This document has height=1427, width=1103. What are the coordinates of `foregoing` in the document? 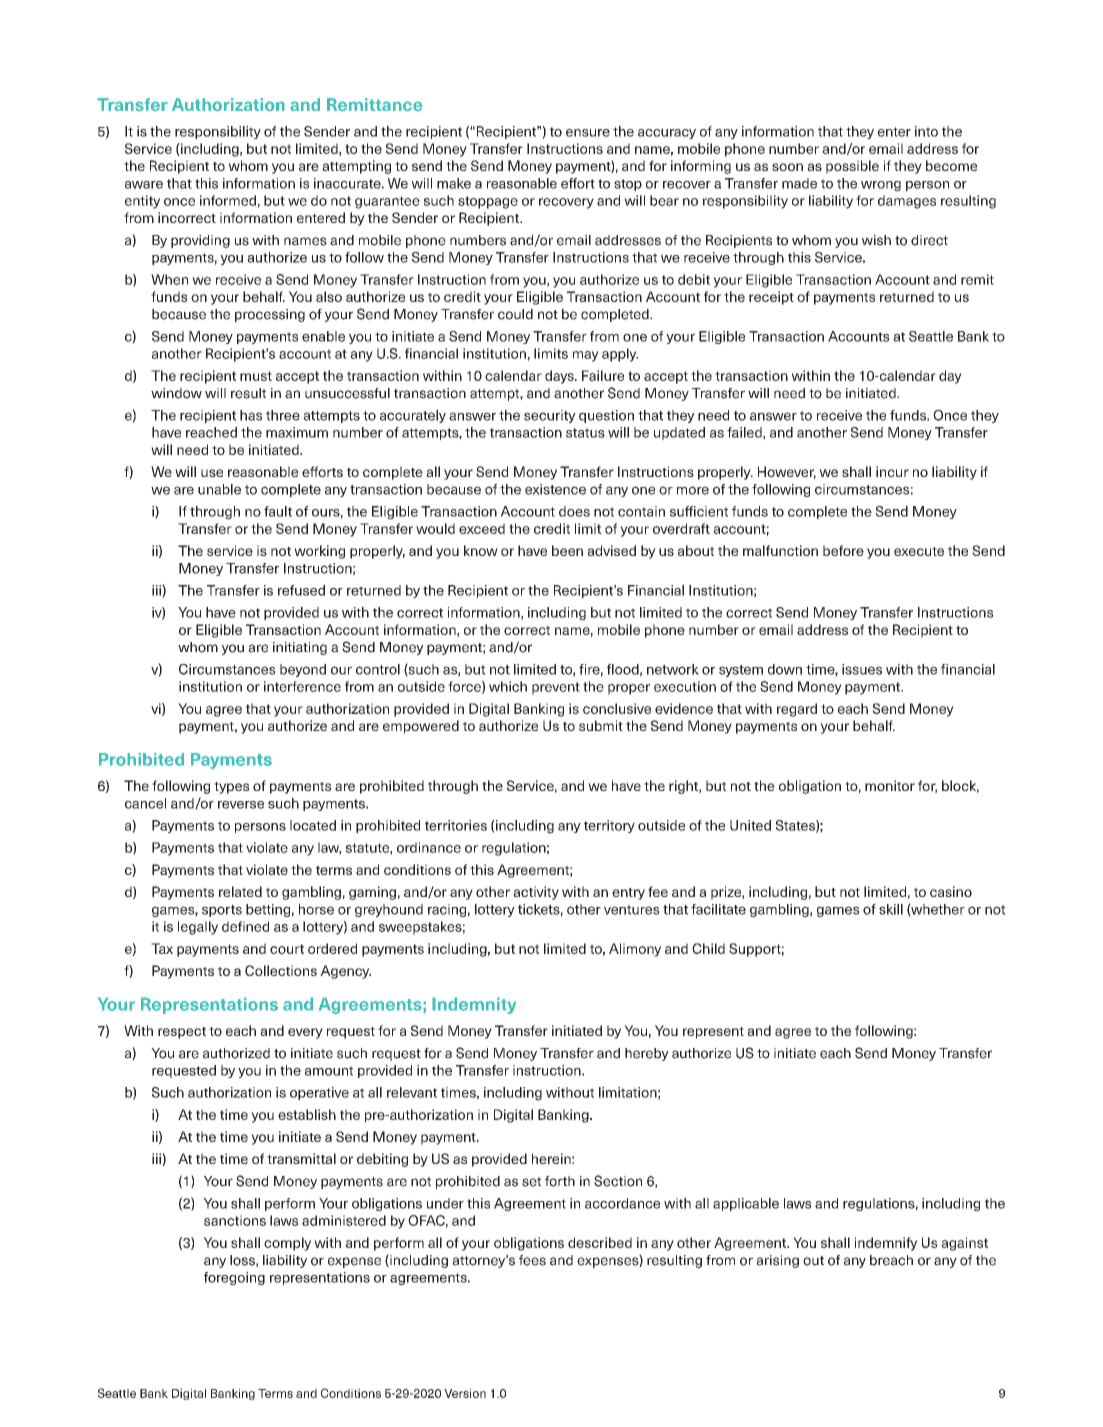 It's located at (234, 1278).
